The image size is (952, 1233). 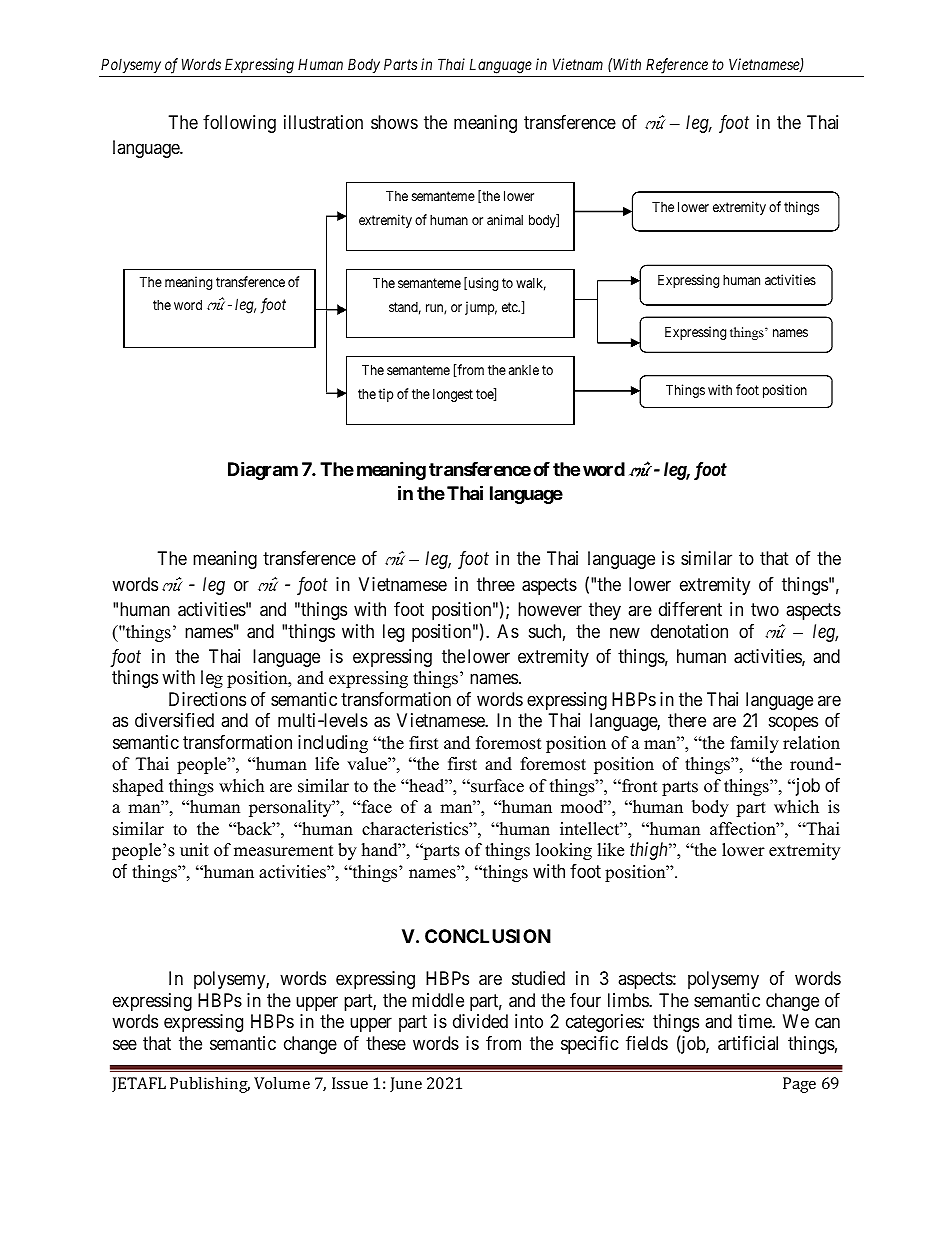 I want to click on divided, so click(x=480, y=1021).
